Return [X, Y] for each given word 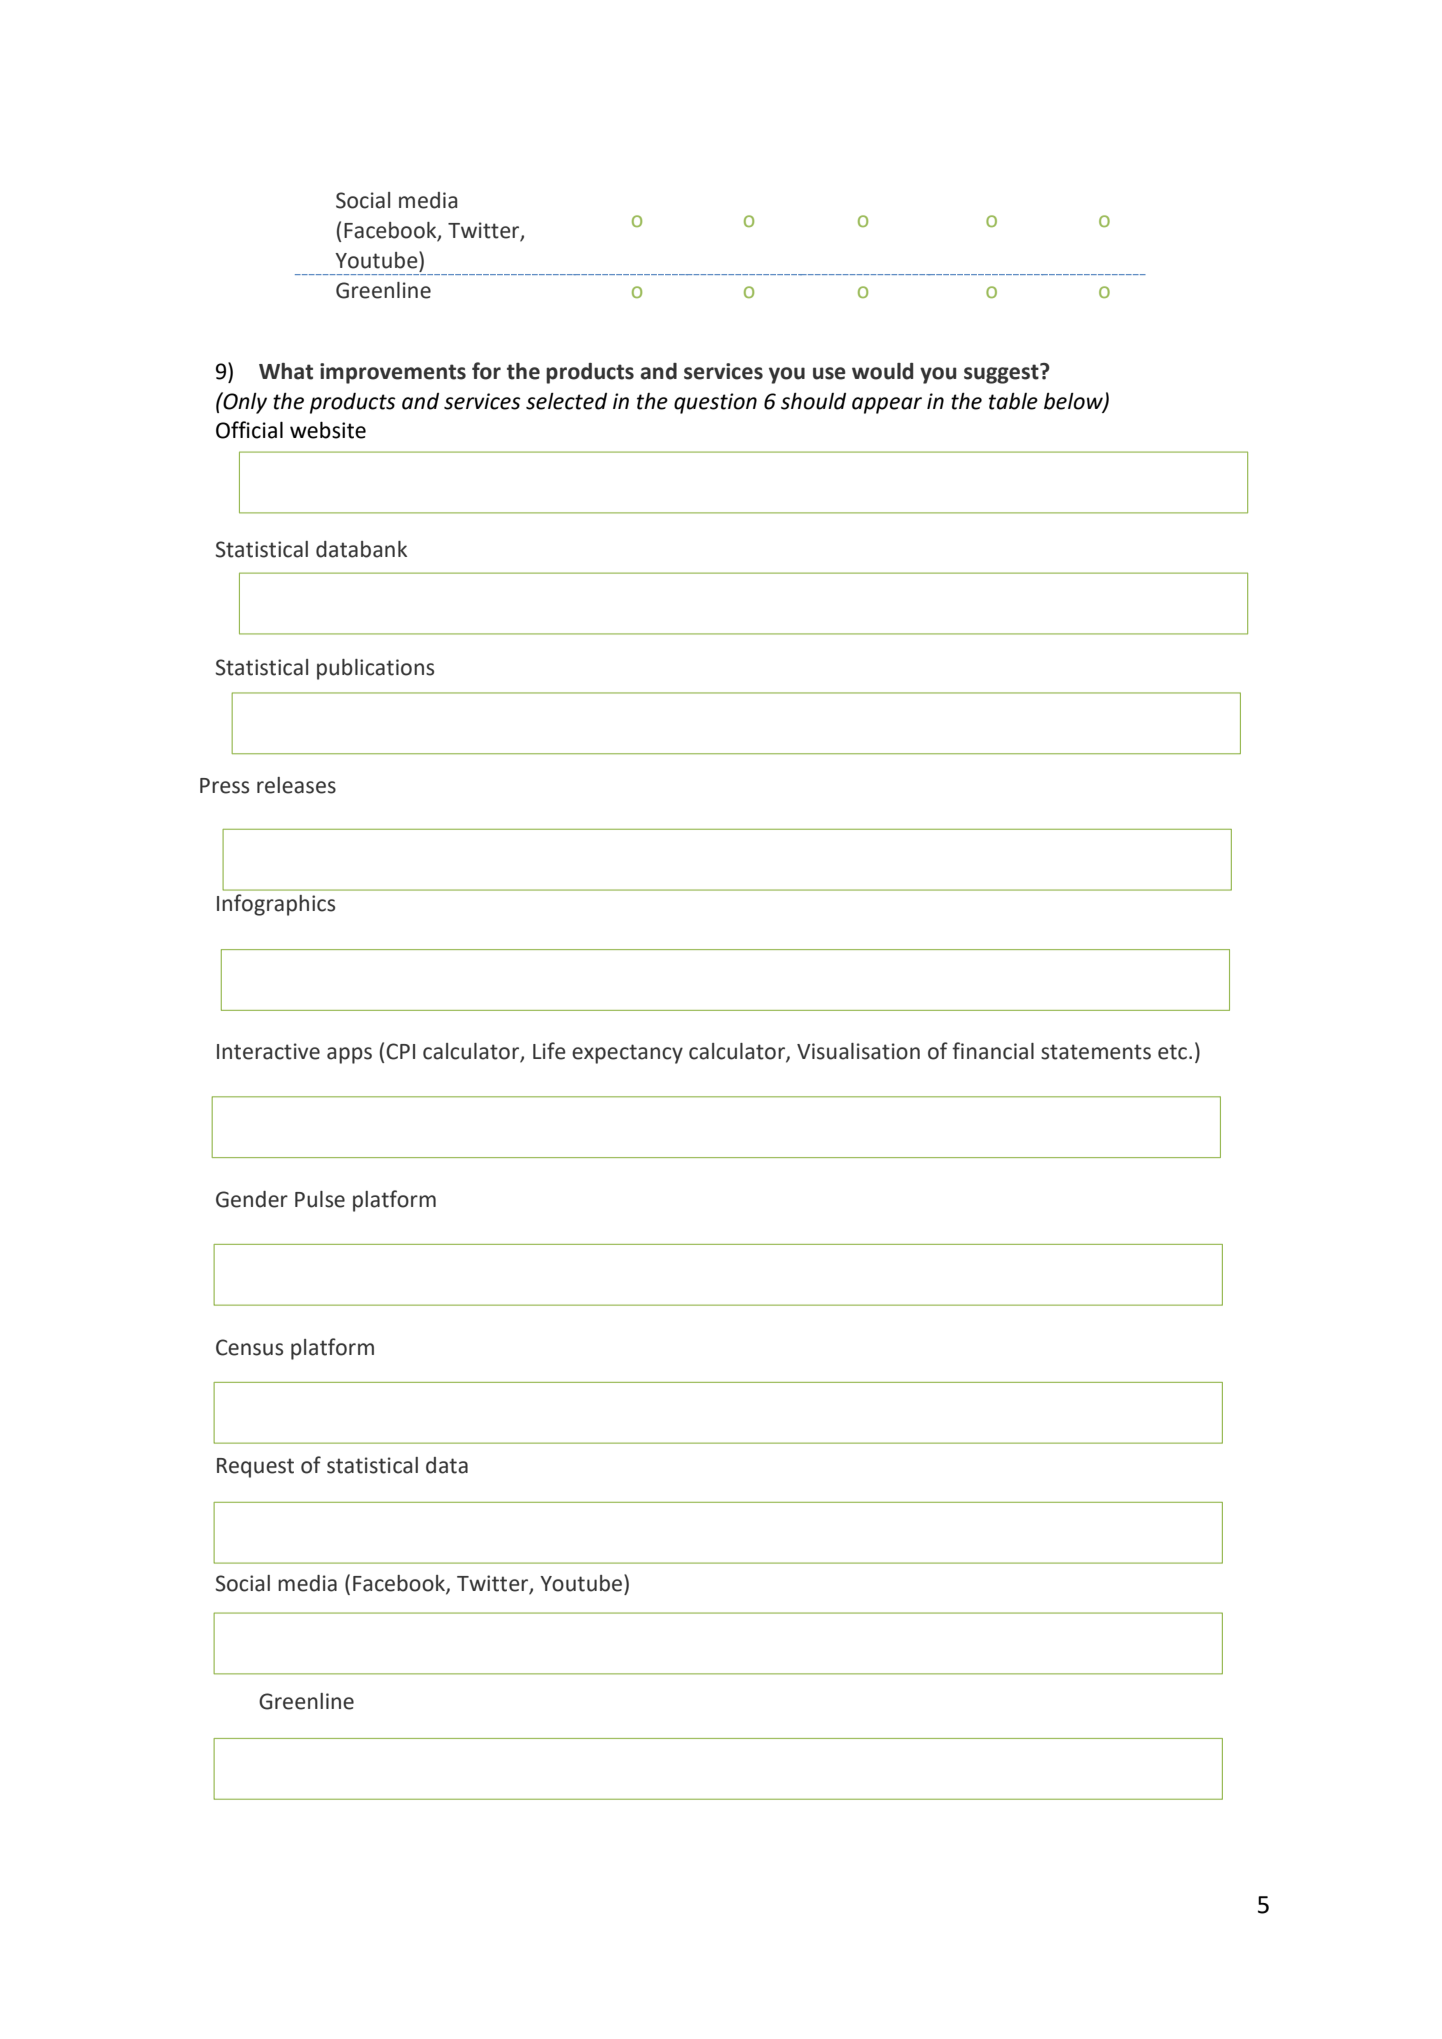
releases [296, 785]
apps [349, 1055]
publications [375, 669]
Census [249, 1347]
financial [993, 1051]
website [328, 430]
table [1013, 401]
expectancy [627, 1054]
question [715, 403]
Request [255, 1468]
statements [1096, 1052]
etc [1172, 1052]
